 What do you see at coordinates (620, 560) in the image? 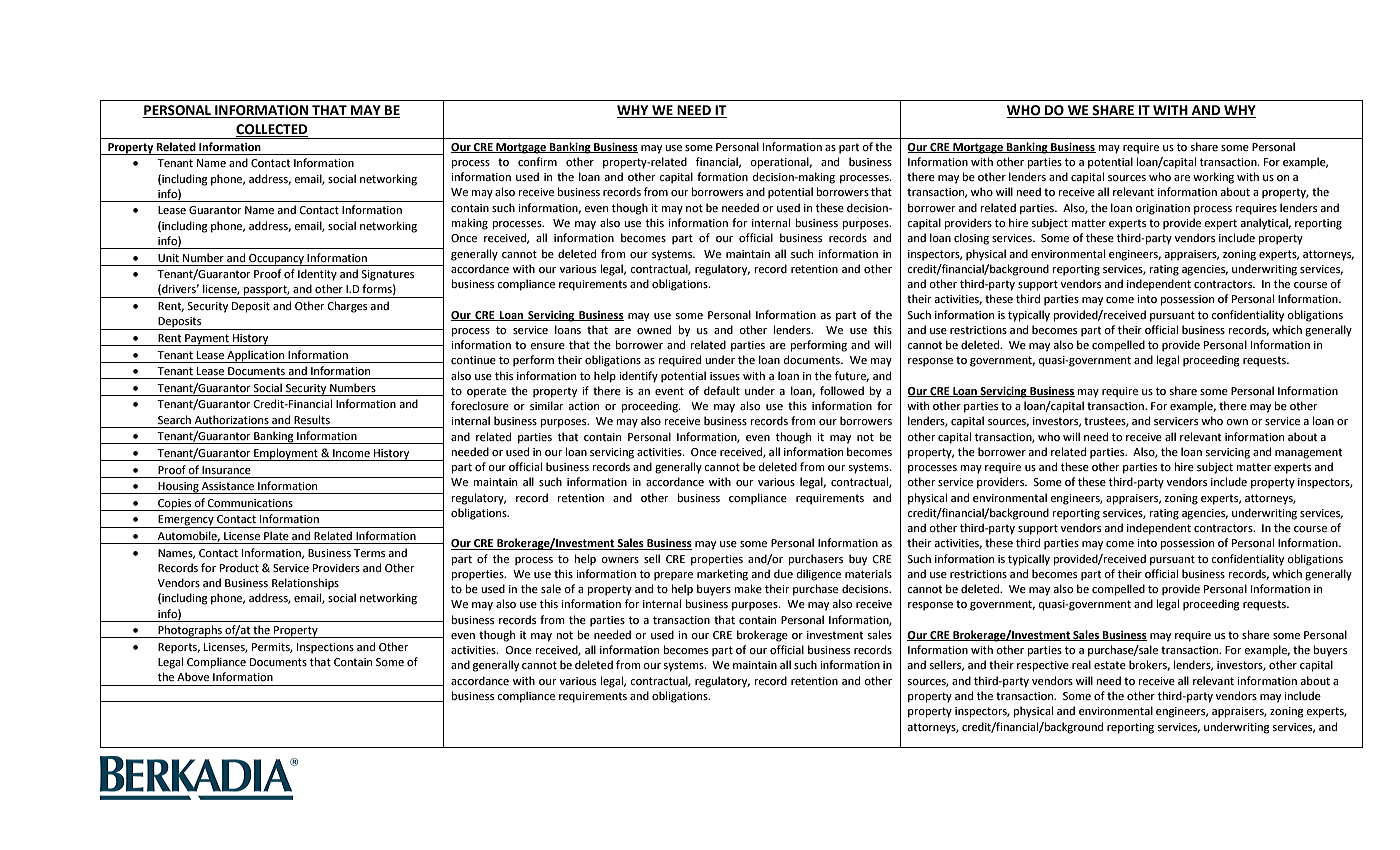
I see `owners` at bounding box center [620, 560].
